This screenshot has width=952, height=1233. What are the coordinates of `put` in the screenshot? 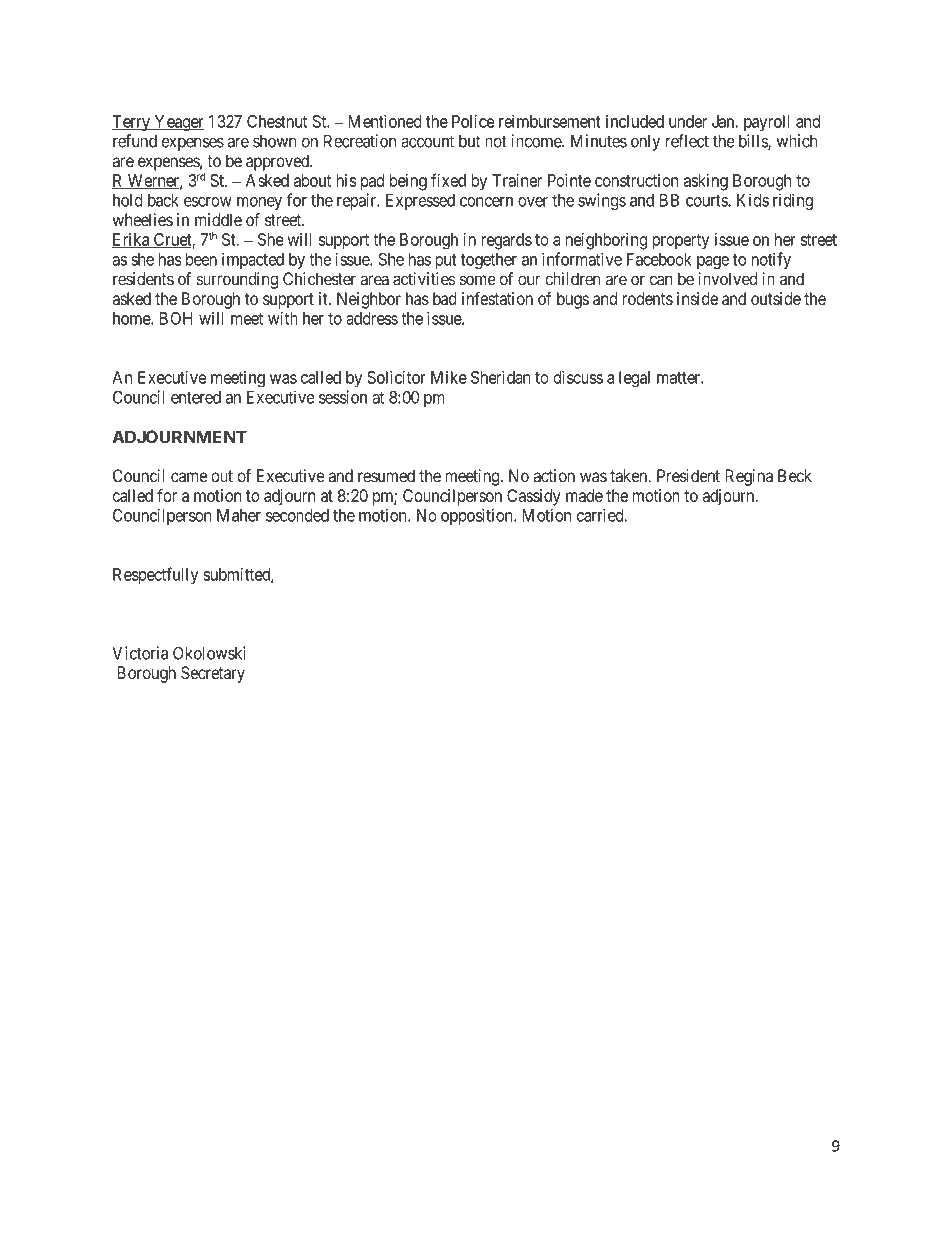 It's located at (446, 261).
